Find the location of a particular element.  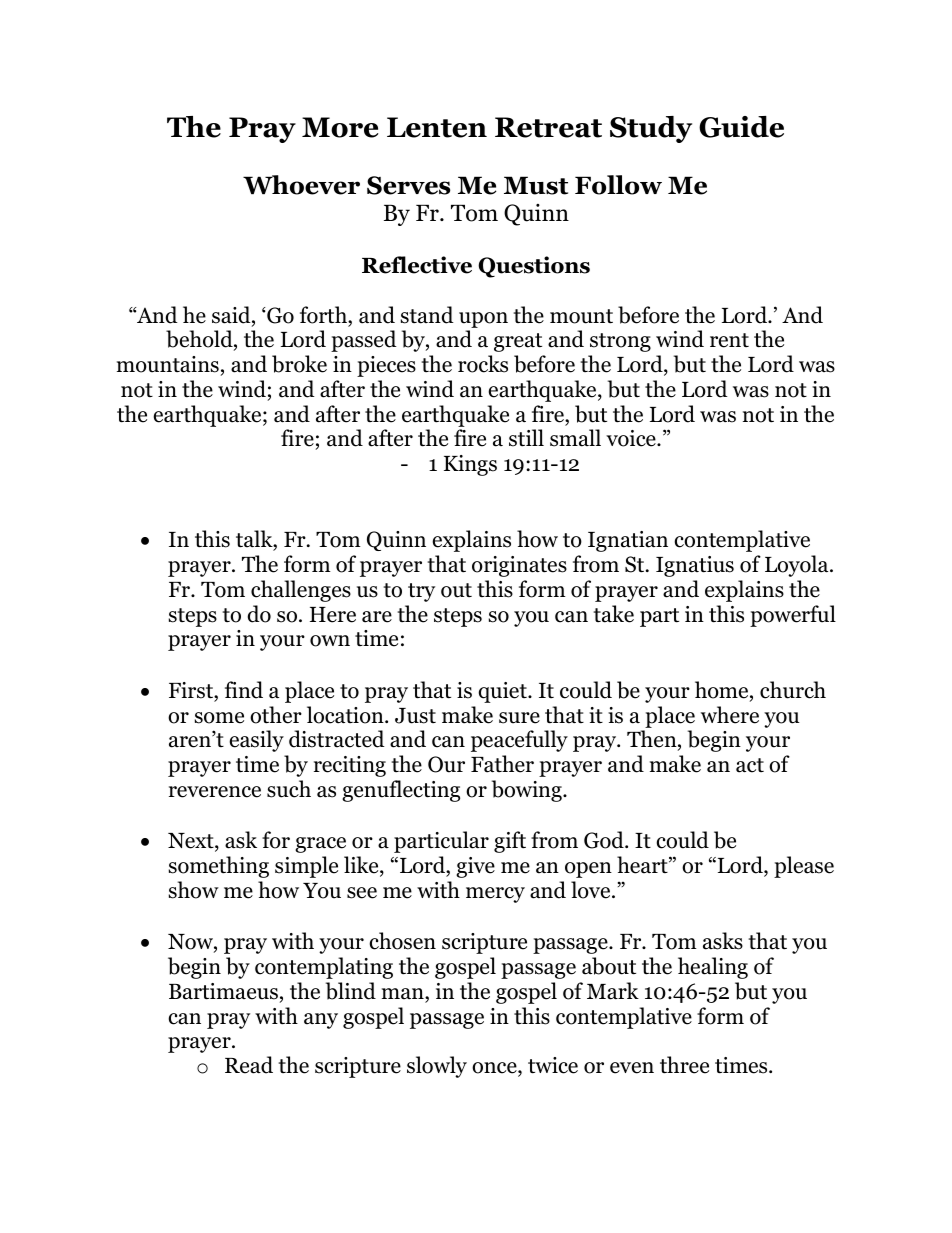

Guide is located at coordinates (741, 127).
